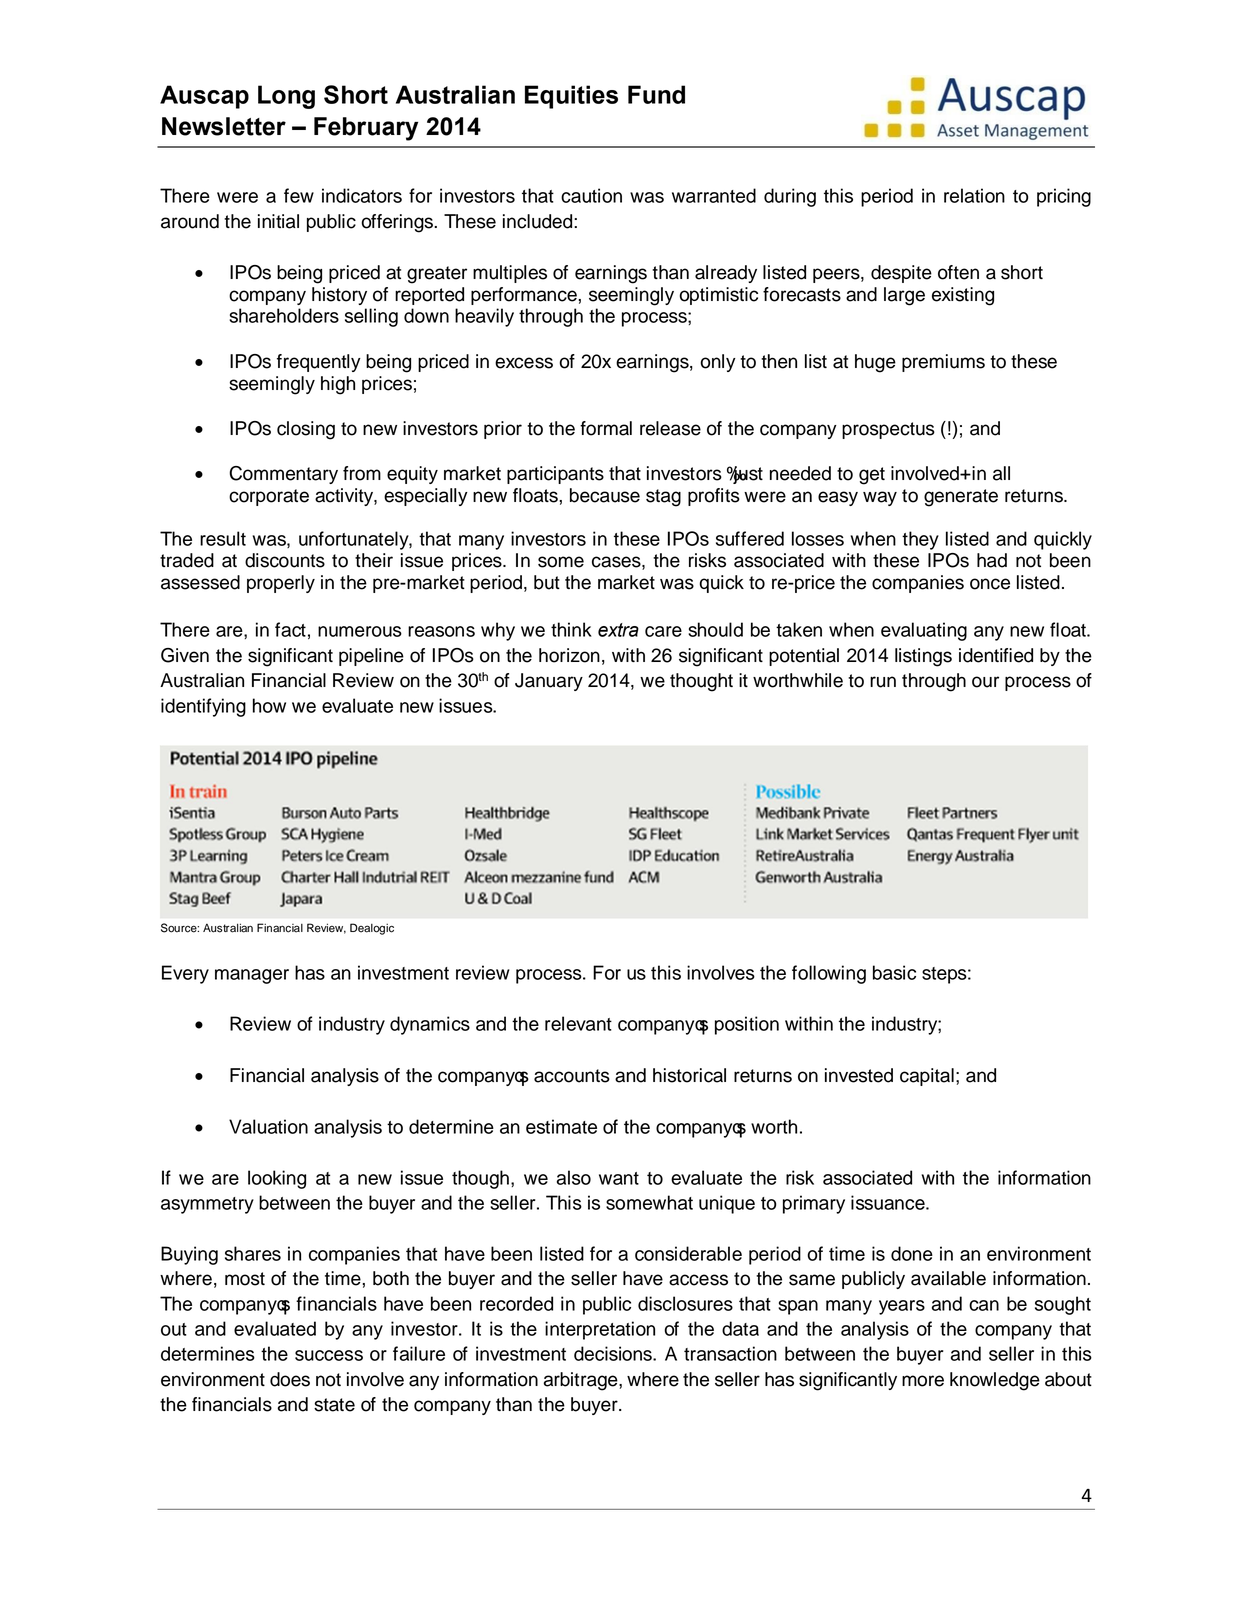 The height and width of the screenshot is (1604, 1240). Describe the element at coordinates (924, 631) in the screenshot. I see `evaluating` at that location.
